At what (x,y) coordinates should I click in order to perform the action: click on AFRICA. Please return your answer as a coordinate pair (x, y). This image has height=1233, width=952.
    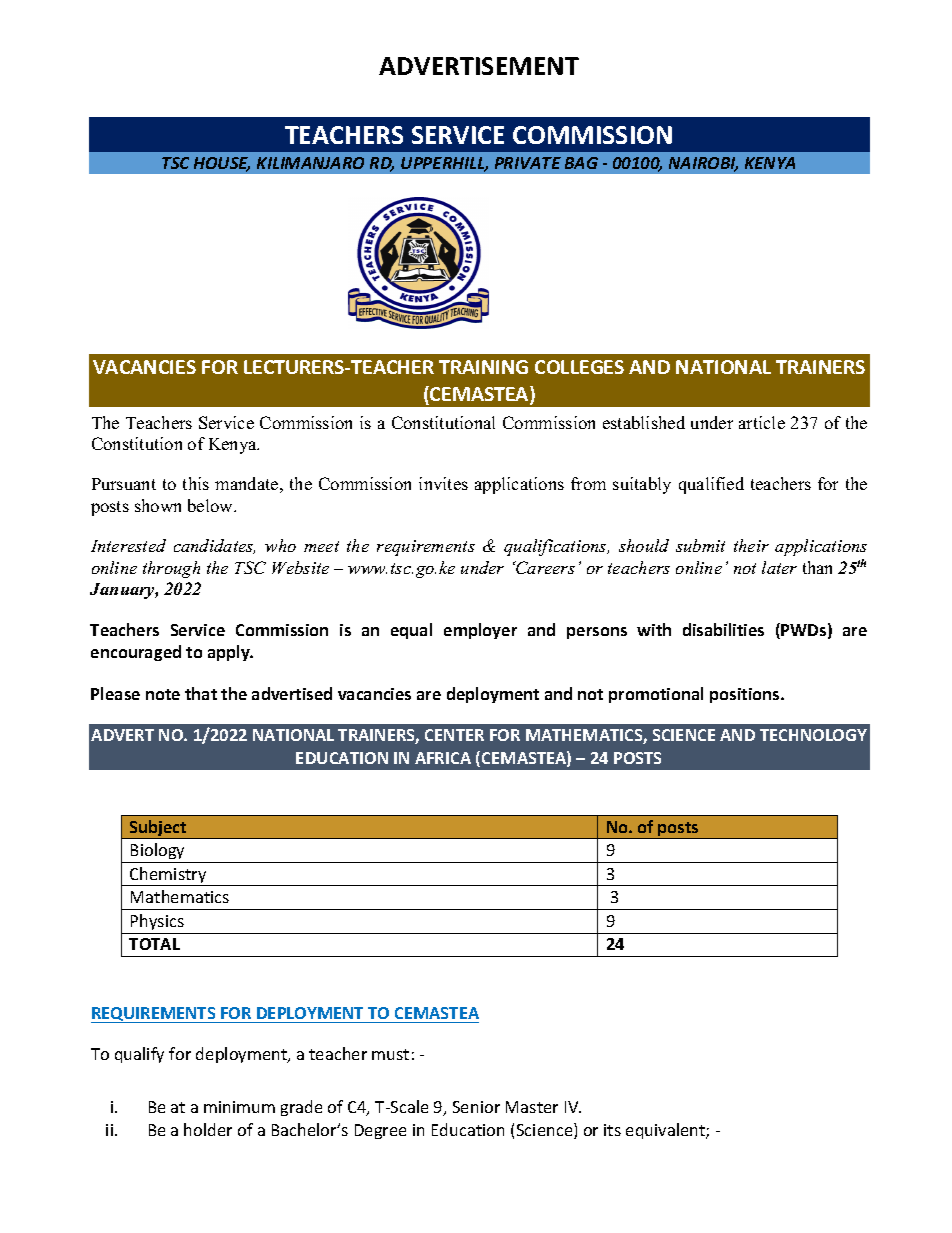
    Looking at the image, I should click on (443, 758).
